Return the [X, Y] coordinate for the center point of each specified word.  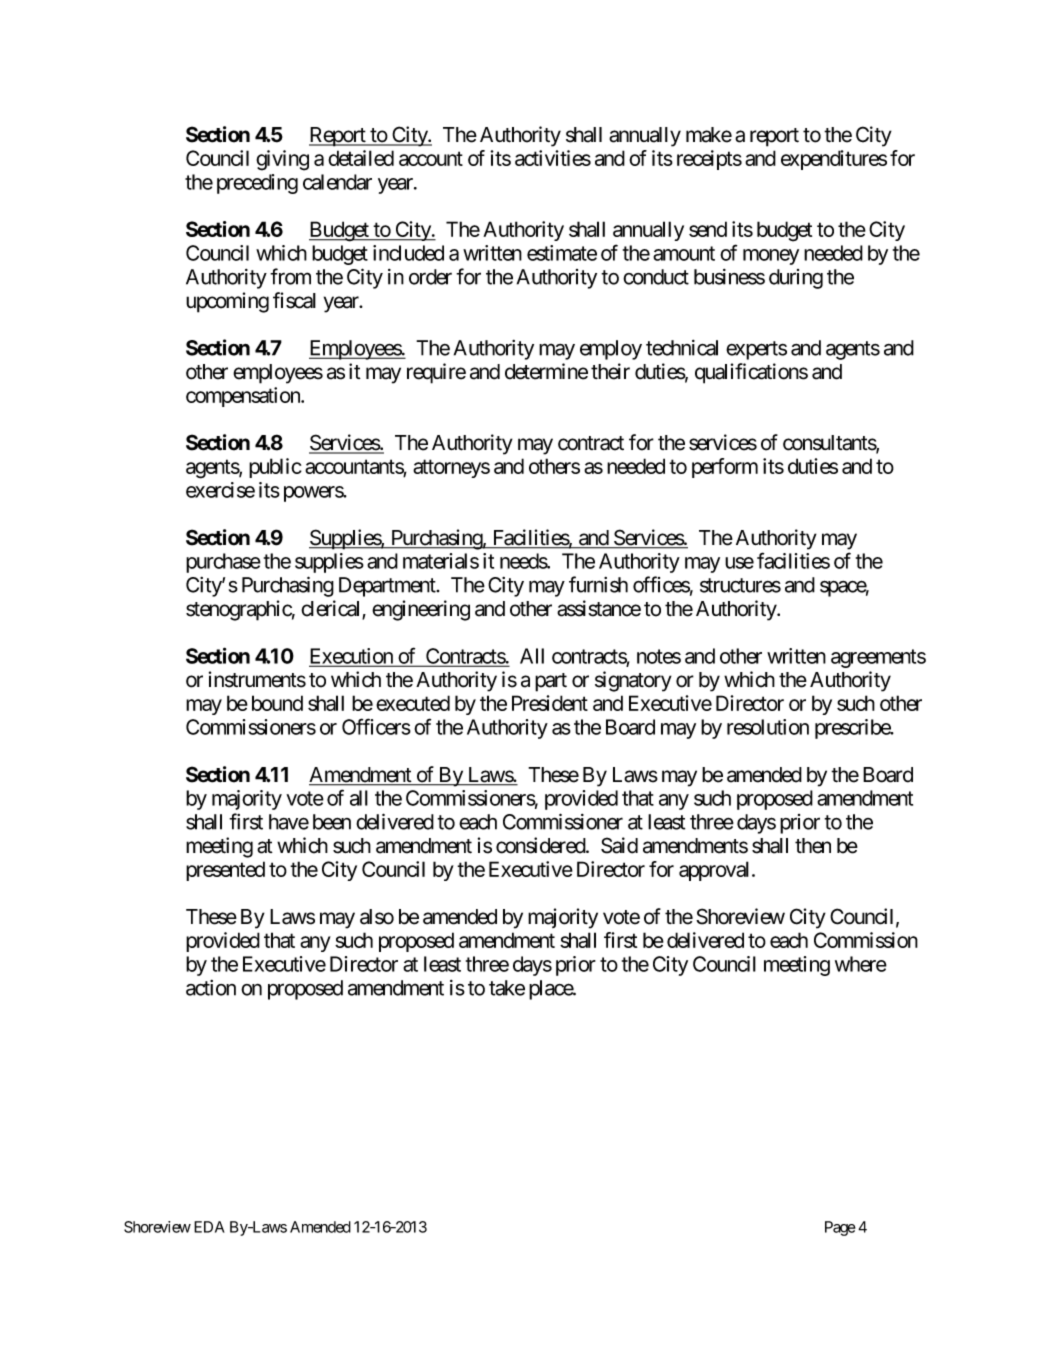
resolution [768, 727]
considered [541, 845]
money [771, 257]
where [861, 964]
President [550, 703]
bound [277, 703]
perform [725, 468]
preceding [257, 184]
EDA [209, 1227]
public [275, 468]
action [211, 988]
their [610, 371]
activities [553, 158]
